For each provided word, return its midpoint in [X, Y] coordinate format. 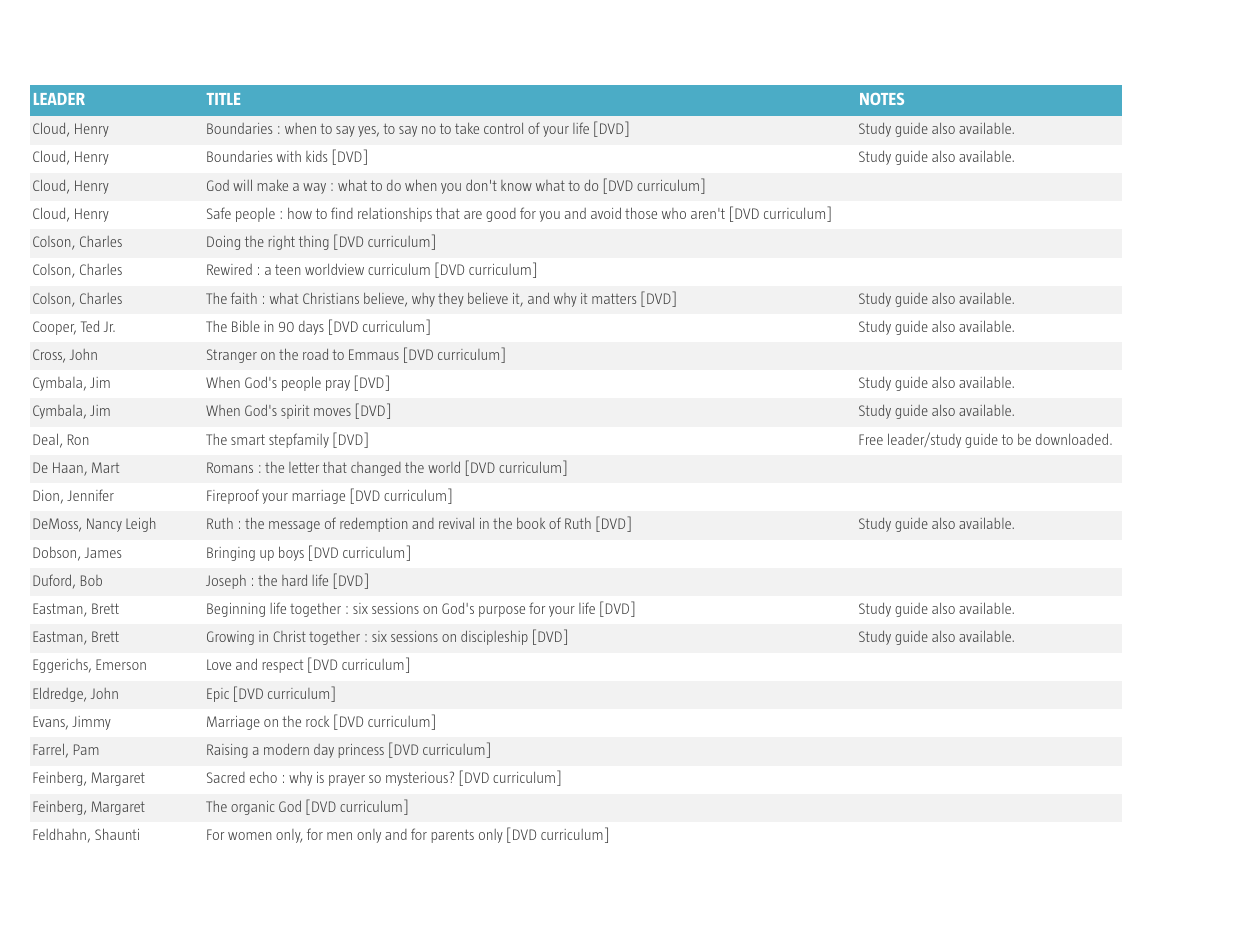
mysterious [417, 779]
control [503, 128]
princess [361, 751]
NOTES [882, 99]
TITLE [223, 99]
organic [253, 808]
